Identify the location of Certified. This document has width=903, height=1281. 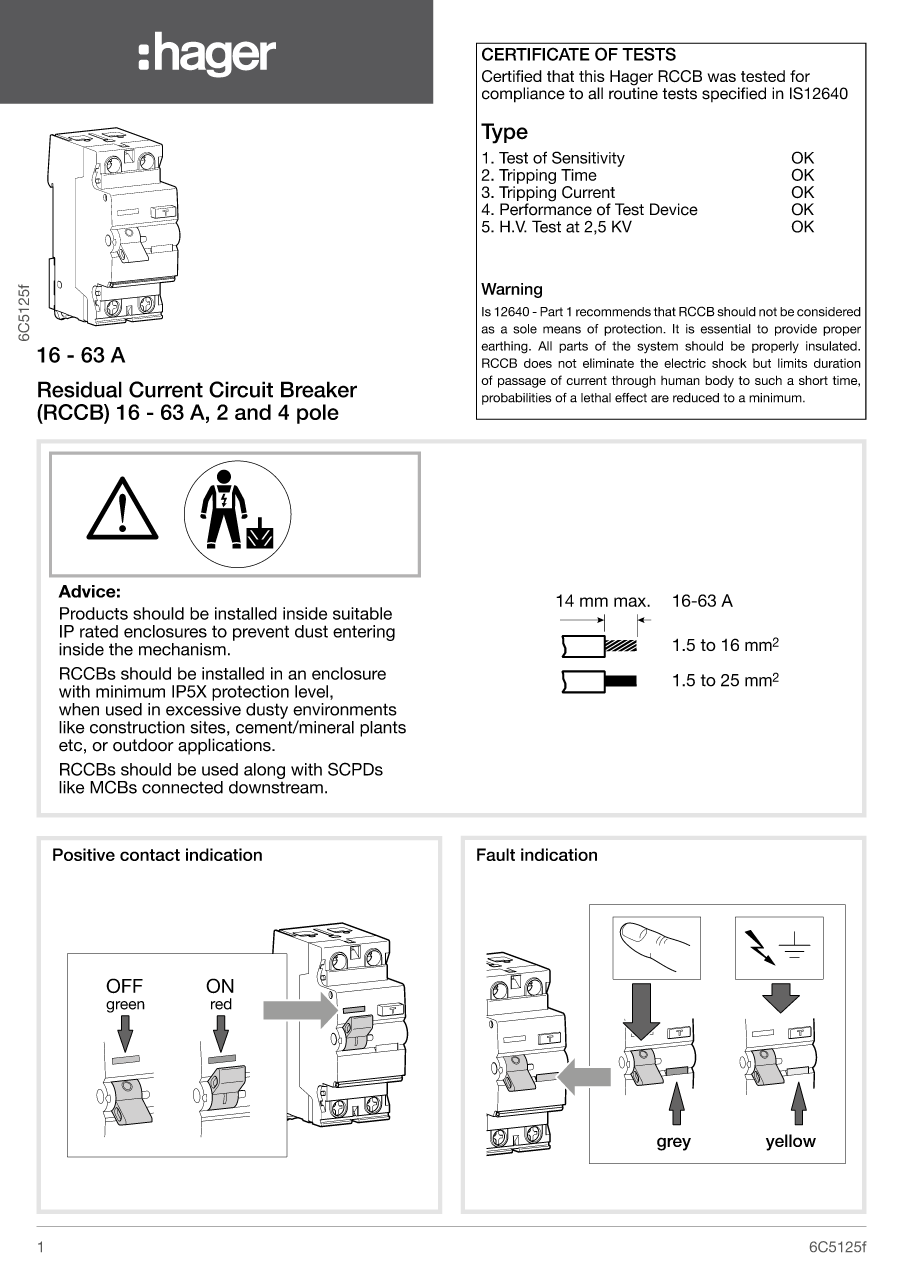
(512, 76).
